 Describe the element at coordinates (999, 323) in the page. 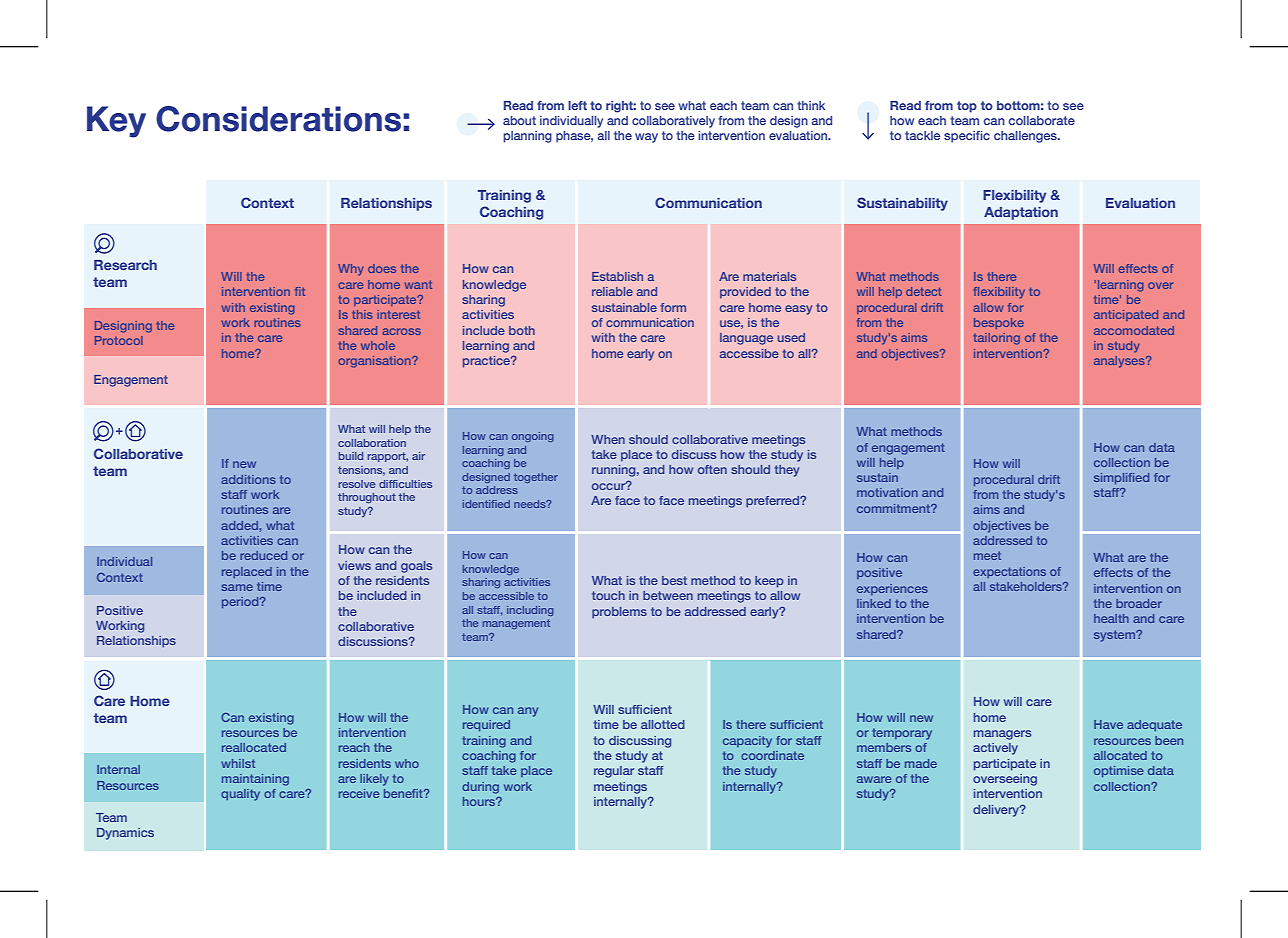

I see `bespoke` at that location.
